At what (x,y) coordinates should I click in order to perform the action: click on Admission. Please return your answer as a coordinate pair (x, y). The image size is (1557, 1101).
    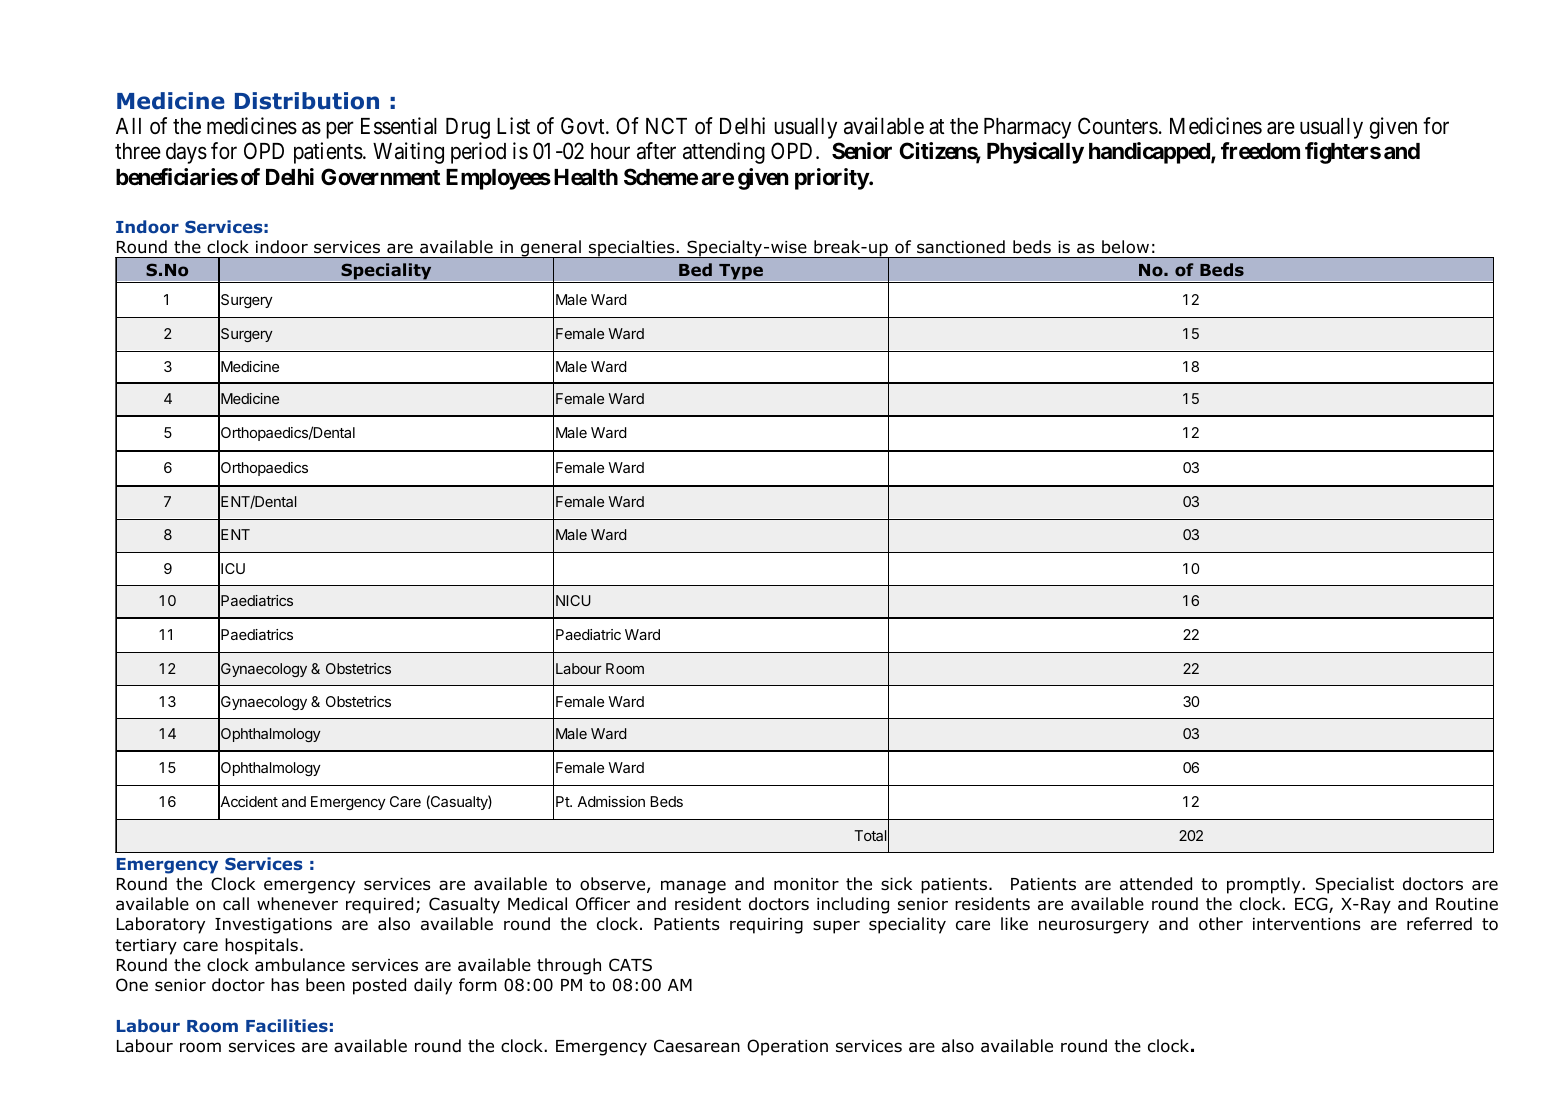
    Looking at the image, I should click on (611, 801).
